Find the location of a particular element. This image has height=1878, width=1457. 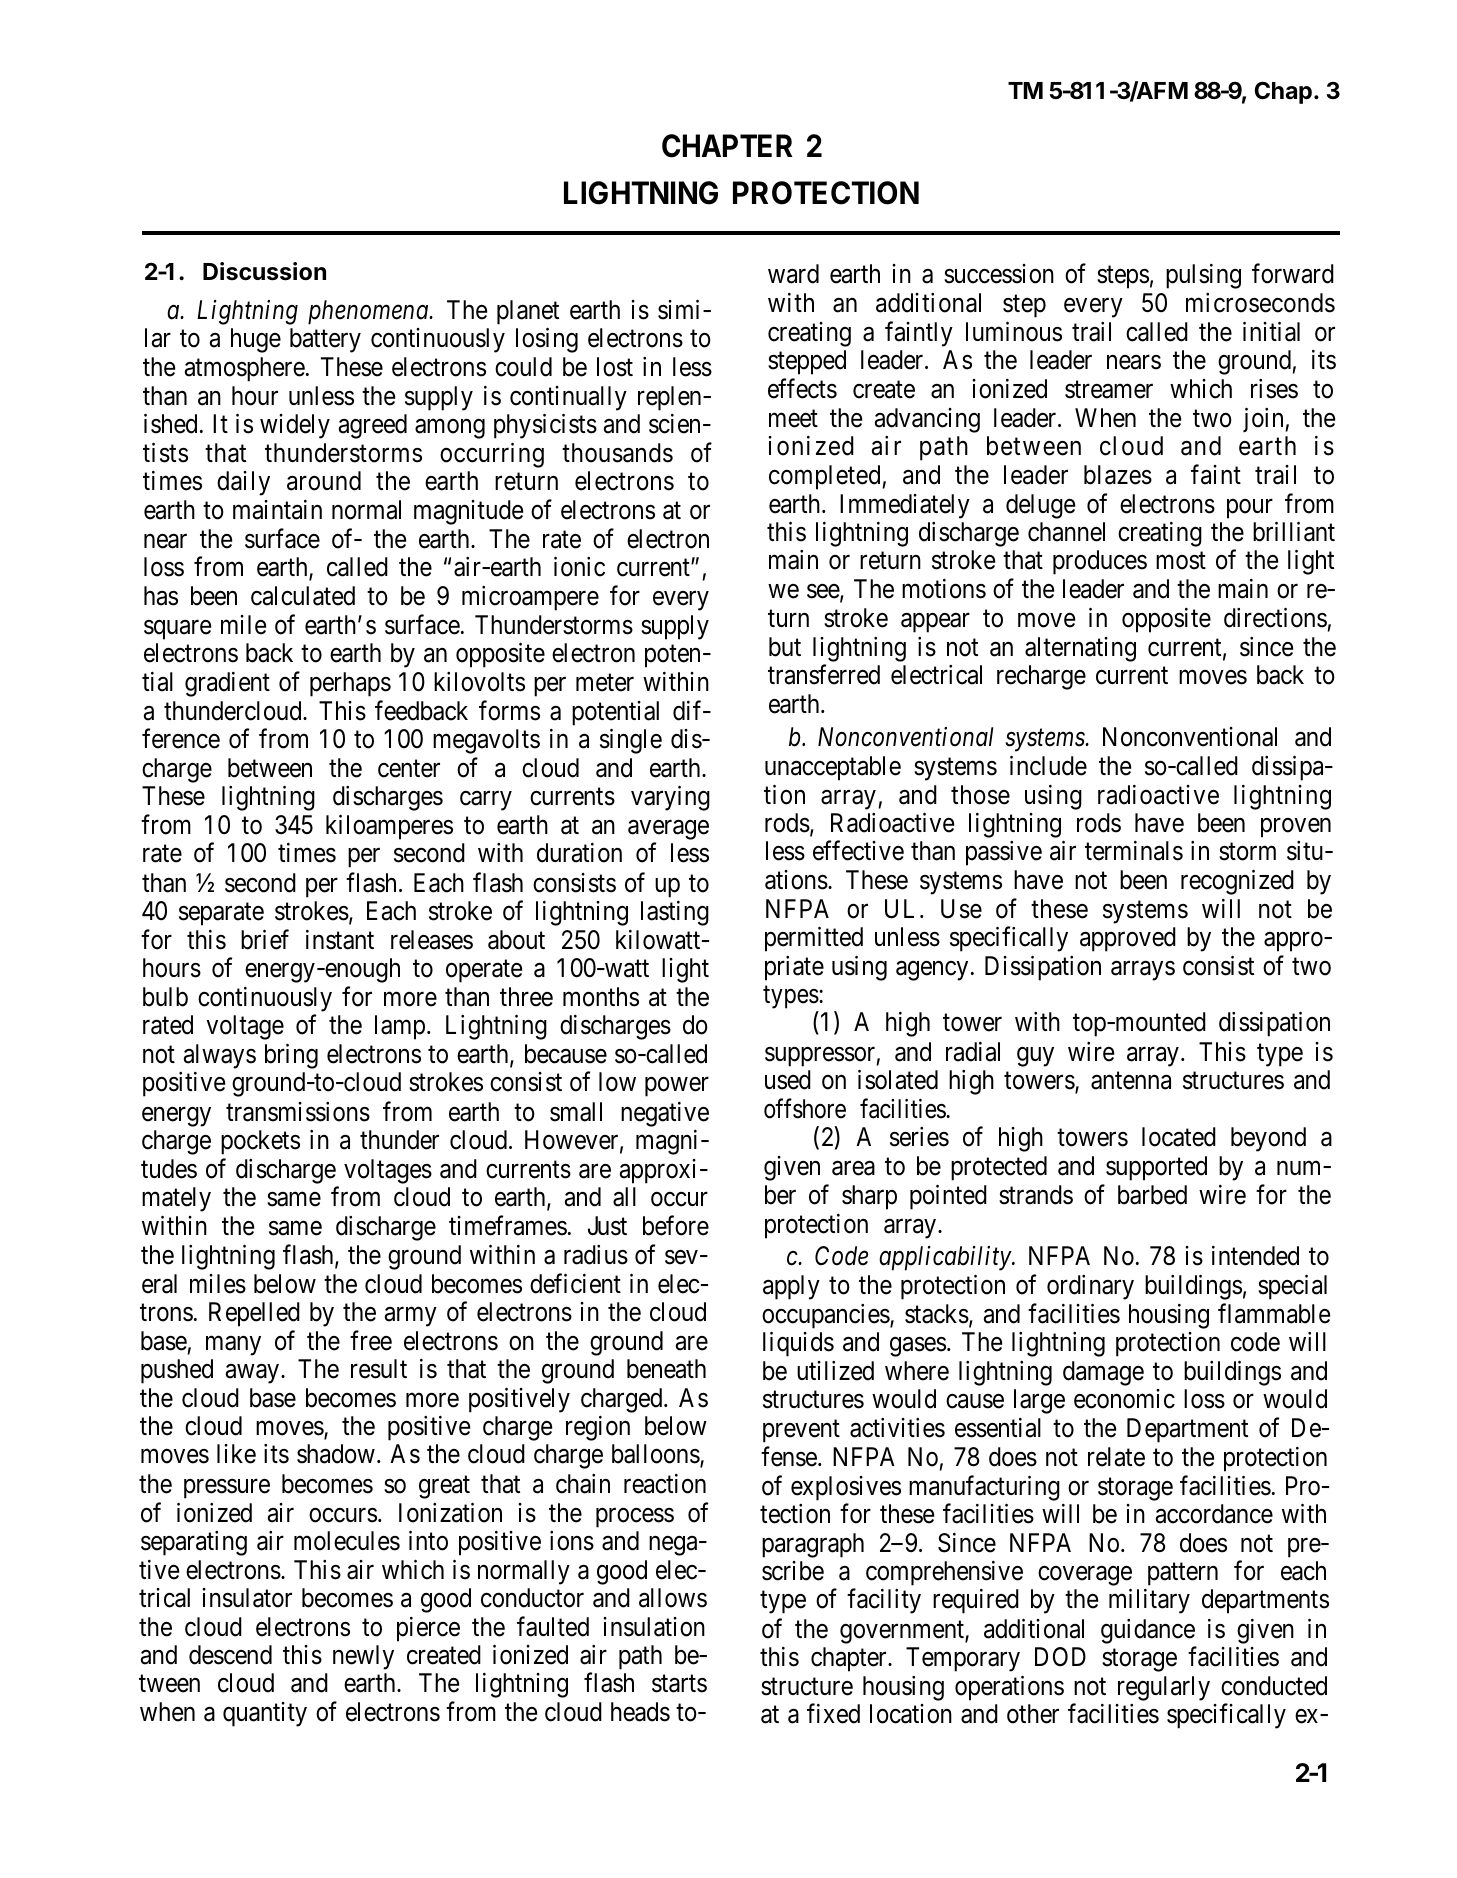

lost is located at coordinates (615, 367).
